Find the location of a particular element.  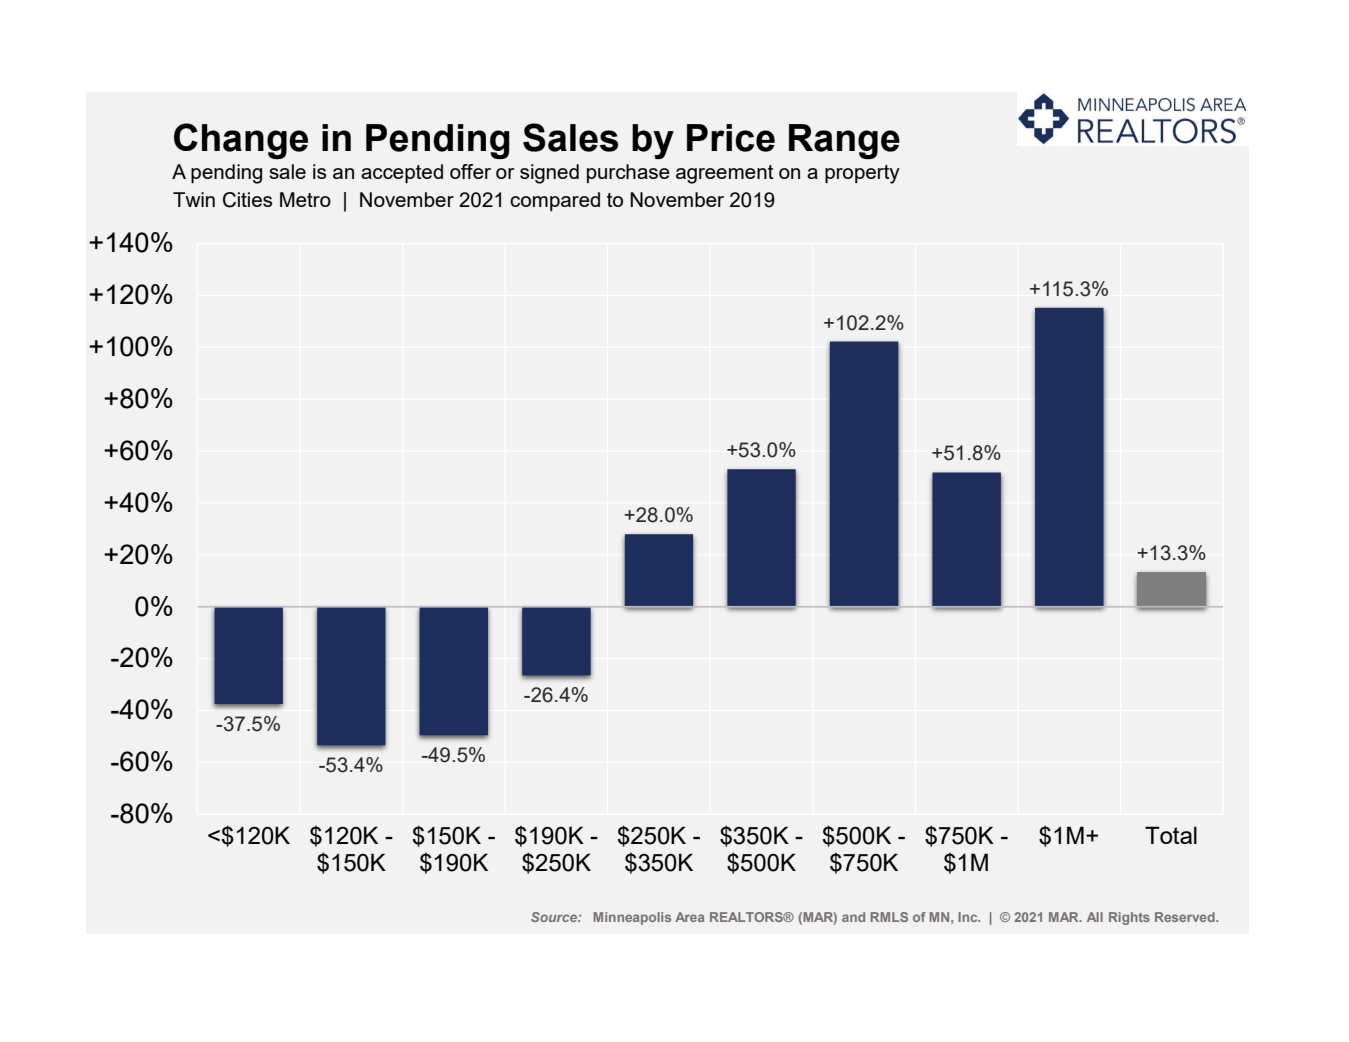

Inc is located at coordinates (969, 917).
